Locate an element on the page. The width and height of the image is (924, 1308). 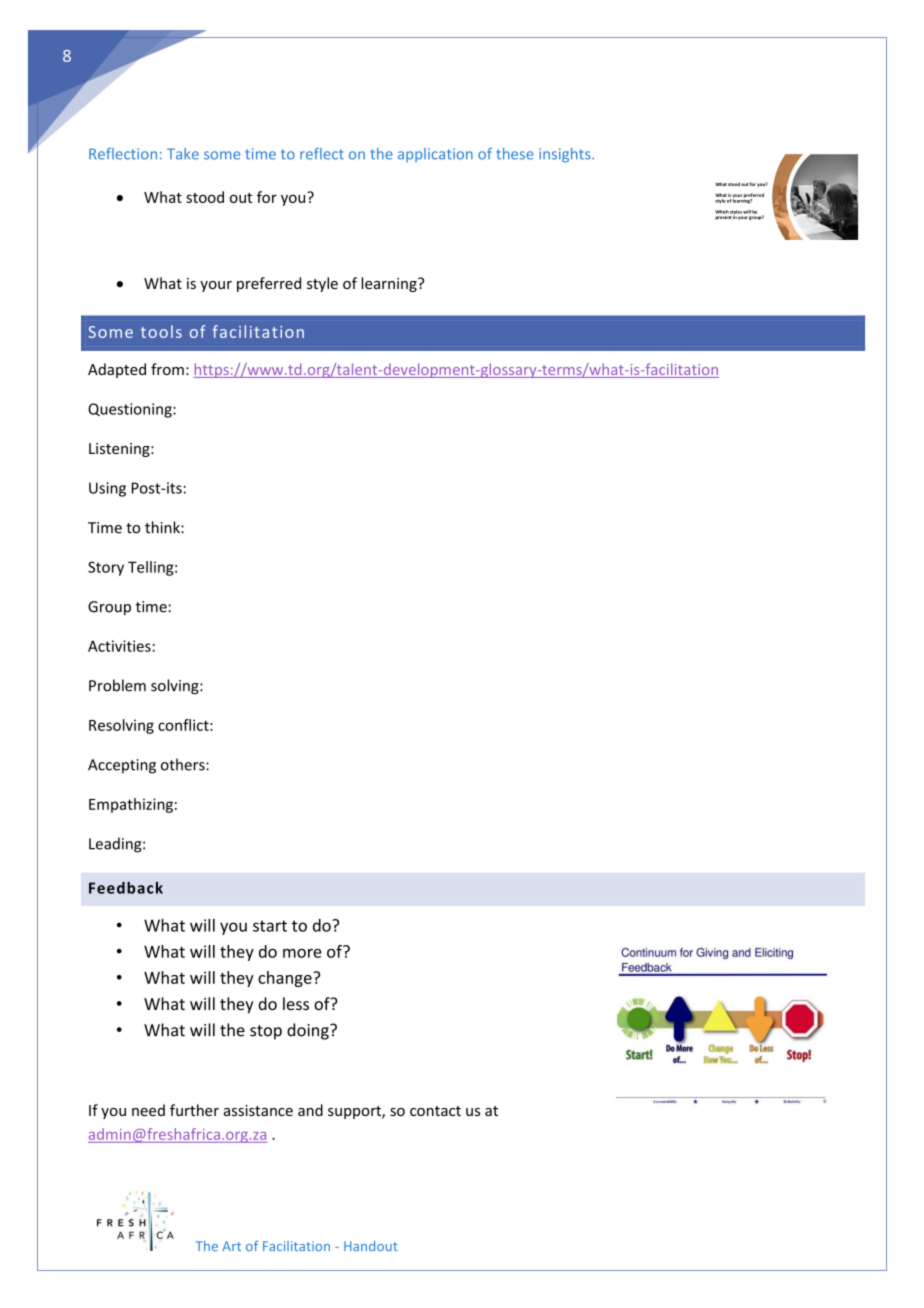
need is located at coordinates (148, 1110).
